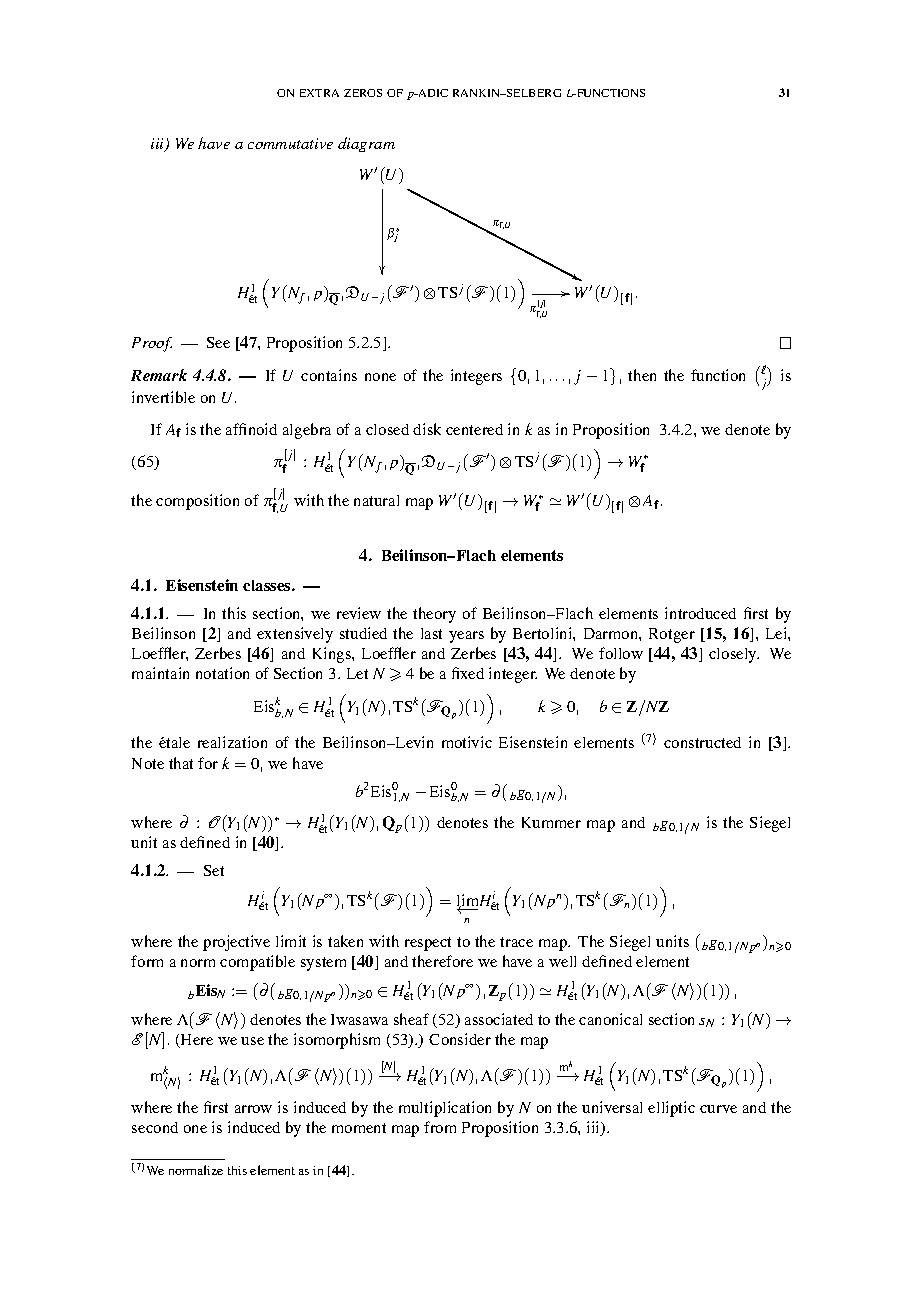 This screenshot has width=924, height=1308. I want to click on multiplication, so click(445, 1109).
